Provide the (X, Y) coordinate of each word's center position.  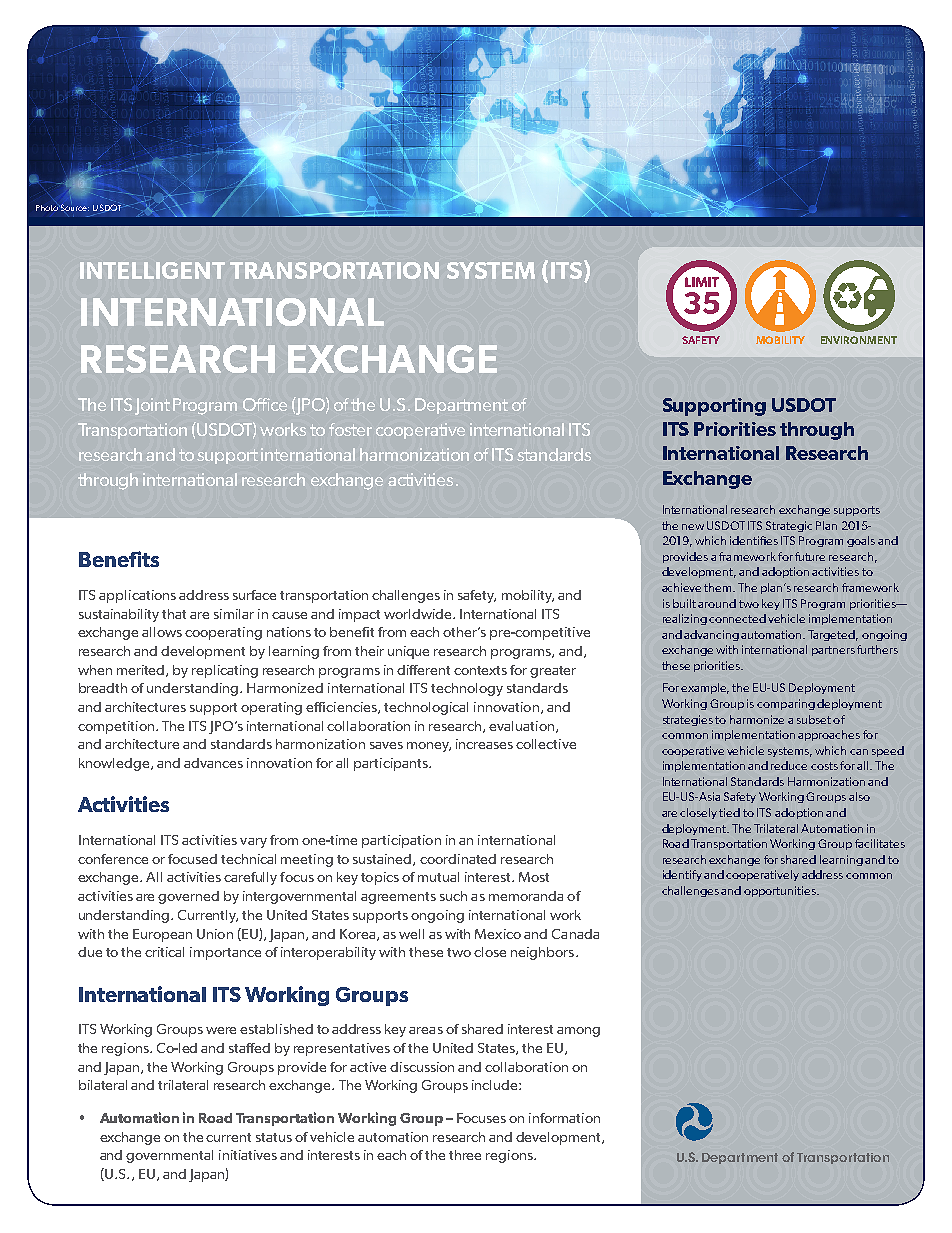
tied (729, 812)
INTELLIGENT (152, 270)
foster (350, 429)
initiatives (248, 1155)
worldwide (419, 614)
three (465, 1155)
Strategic (789, 526)
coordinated (458, 859)
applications (137, 596)
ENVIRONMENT (859, 340)
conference (113, 859)
